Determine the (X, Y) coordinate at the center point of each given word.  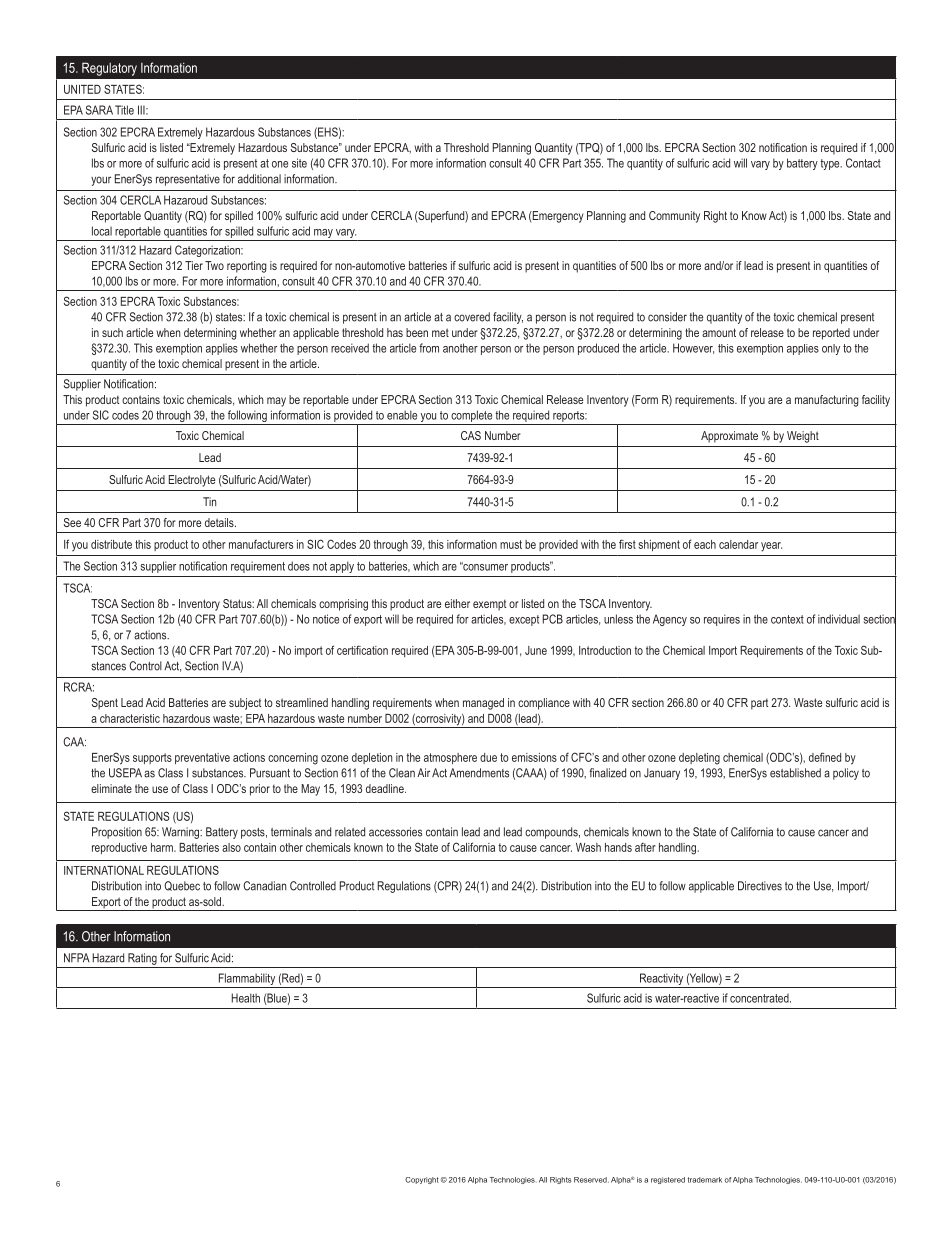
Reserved (591, 1180)
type (831, 164)
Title (124, 110)
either (457, 603)
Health (245, 998)
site (299, 163)
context (787, 619)
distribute (111, 544)
